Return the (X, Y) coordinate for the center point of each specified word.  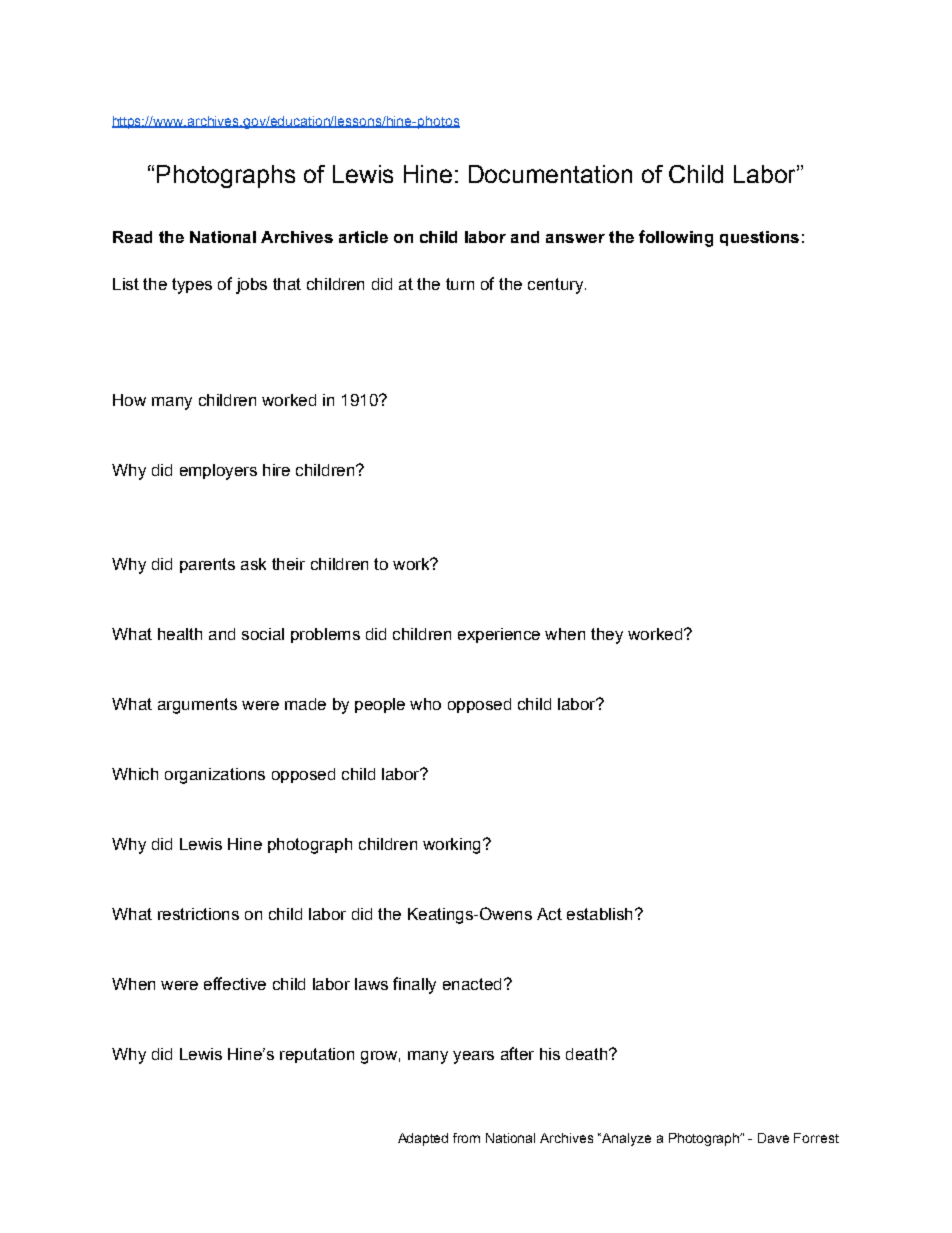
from (466, 1138)
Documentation (550, 174)
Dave (773, 1138)
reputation (317, 1055)
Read (132, 237)
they (607, 636)
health (180, 634)
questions (759, 238)
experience (499, 635)
